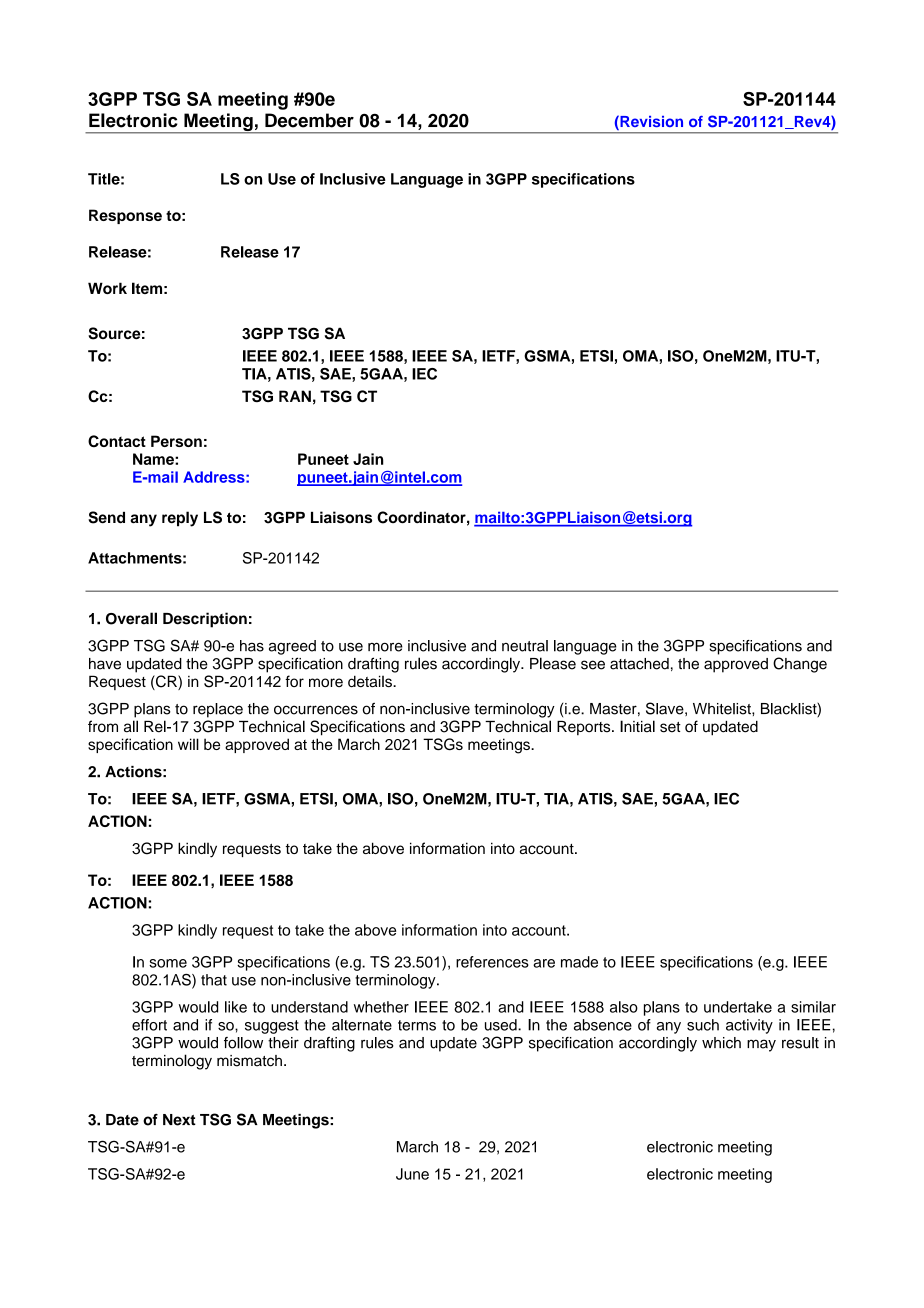  I want to click on will, so click(188, 744).
